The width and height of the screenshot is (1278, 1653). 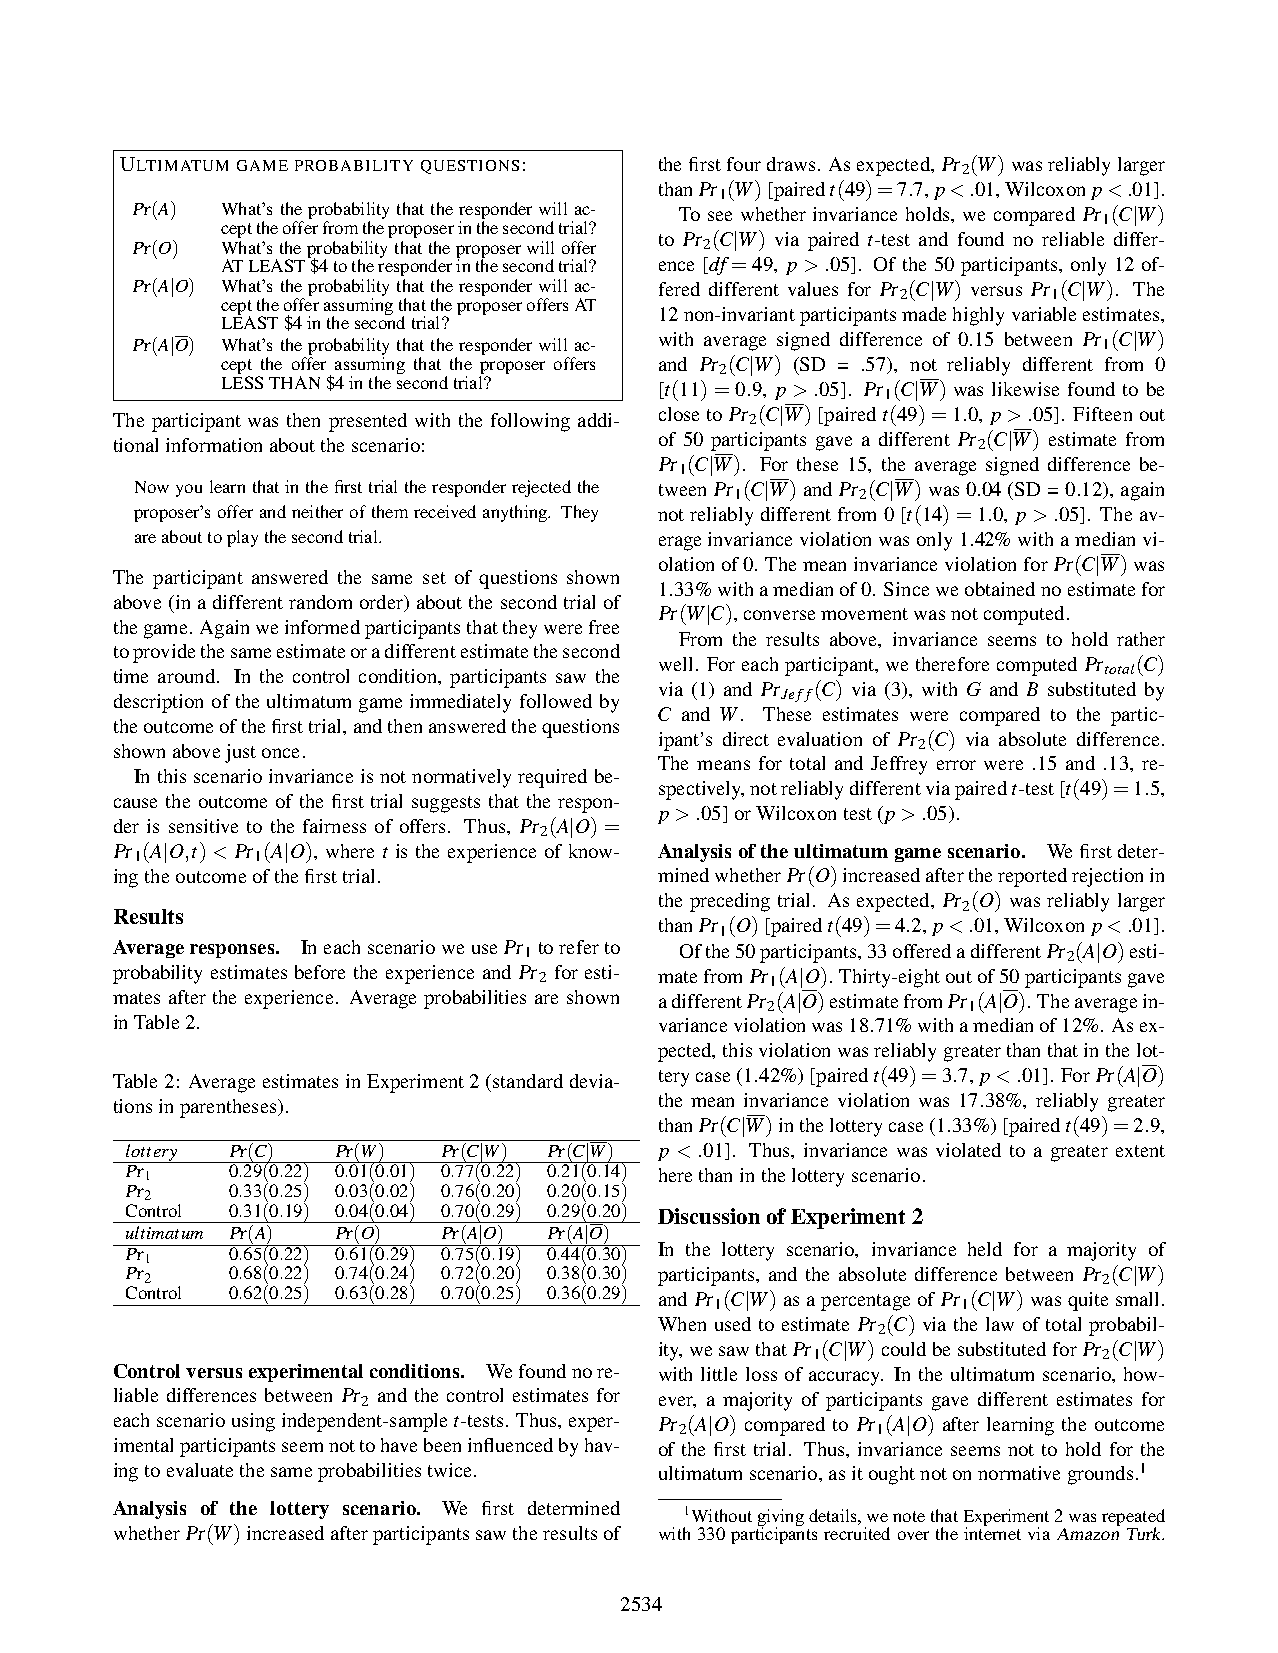 I want to click on evaluate, so click(x=200, y=1470).
